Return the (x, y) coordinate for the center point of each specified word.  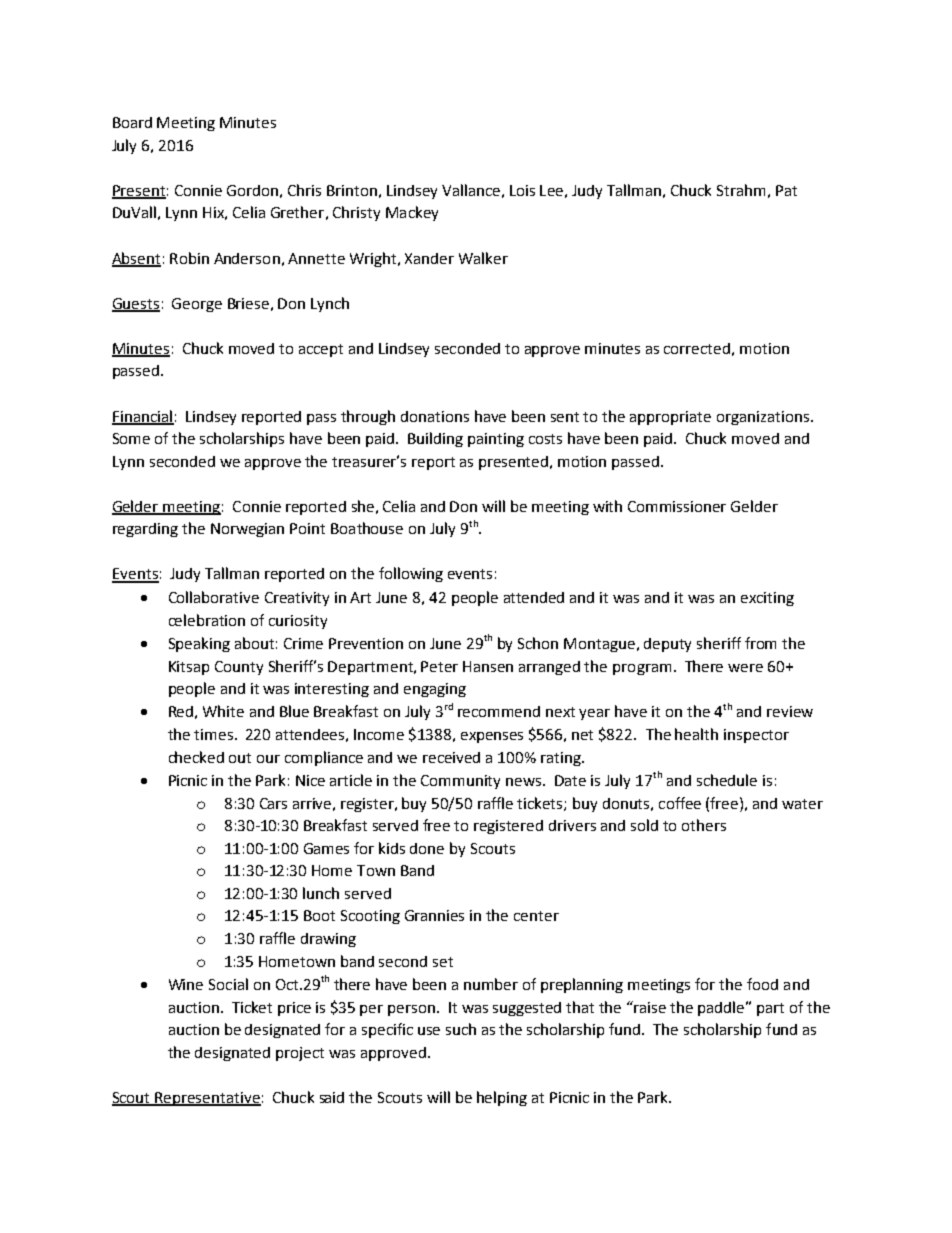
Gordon (252, 190)
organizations (764, 418)
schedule (727, 780)
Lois (522, 190)
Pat (786, 190)
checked (196, 757)
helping (502, 1098)
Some (131, 438)
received (451, 757)
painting (496, 440)
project (300, 1054)
